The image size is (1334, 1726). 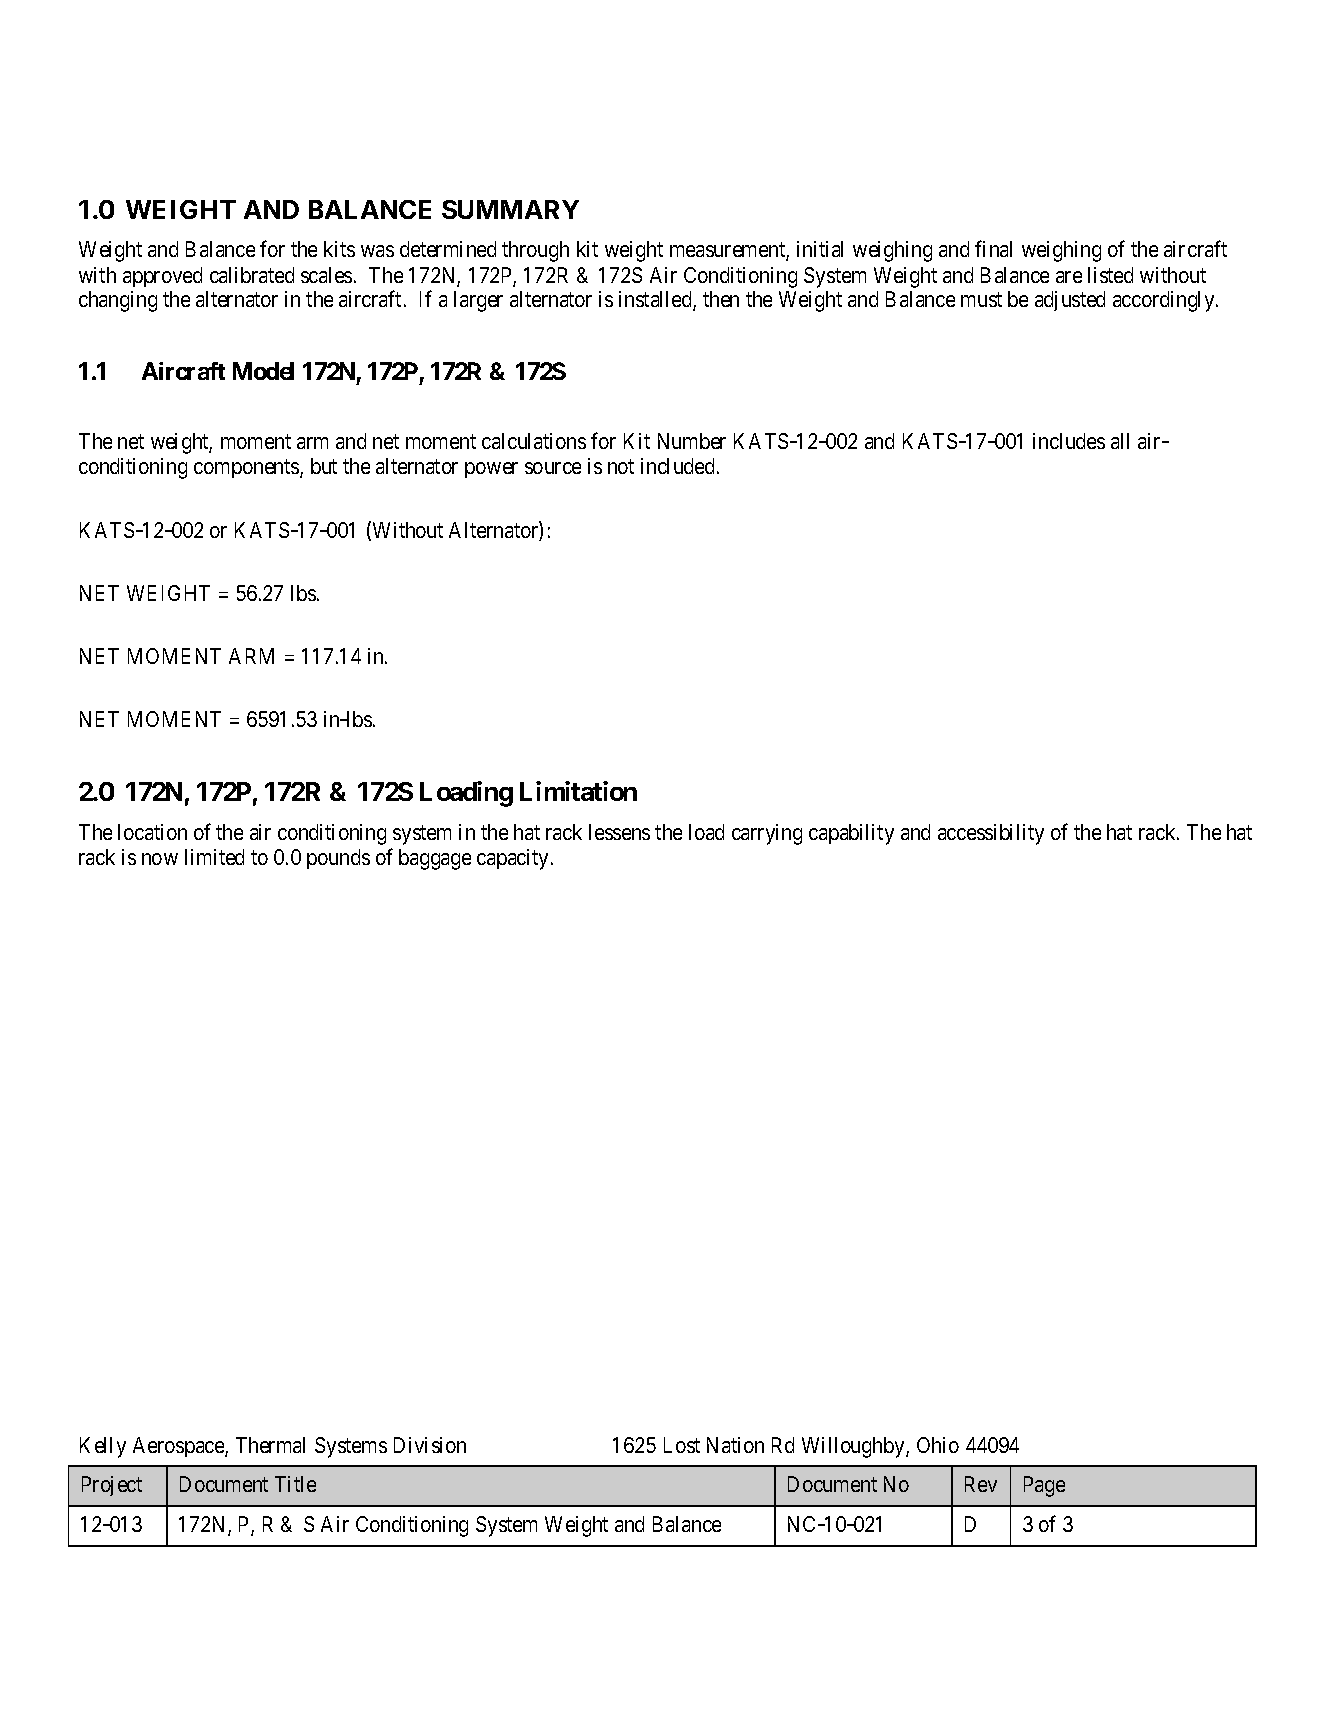 What do you see at coordinates (993, 249) in the screenshot?
I see `final` at bounding box center [993, 249].
